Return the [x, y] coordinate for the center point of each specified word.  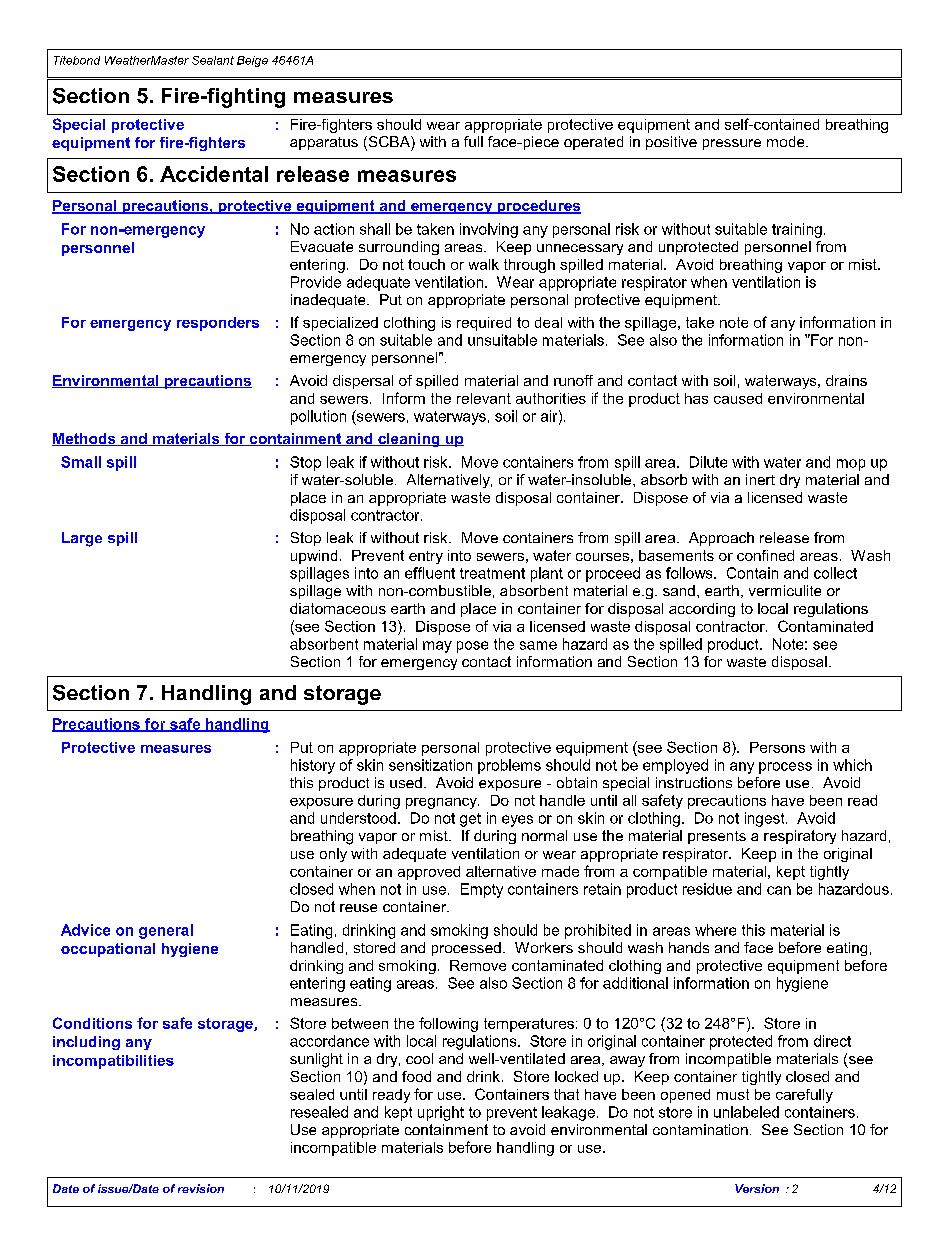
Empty [482, 890]
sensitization [430, 765]
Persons [777, 747]
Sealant [213, 60]
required [484, 324]
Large [82, 539]
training [797, 230]
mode [787, 141]
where [715, 930]
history [313, 766]
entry [426, 557]
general [166, 931]
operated [593, 143]
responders [218, 324]
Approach [721, 539]
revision [201, 1188]
